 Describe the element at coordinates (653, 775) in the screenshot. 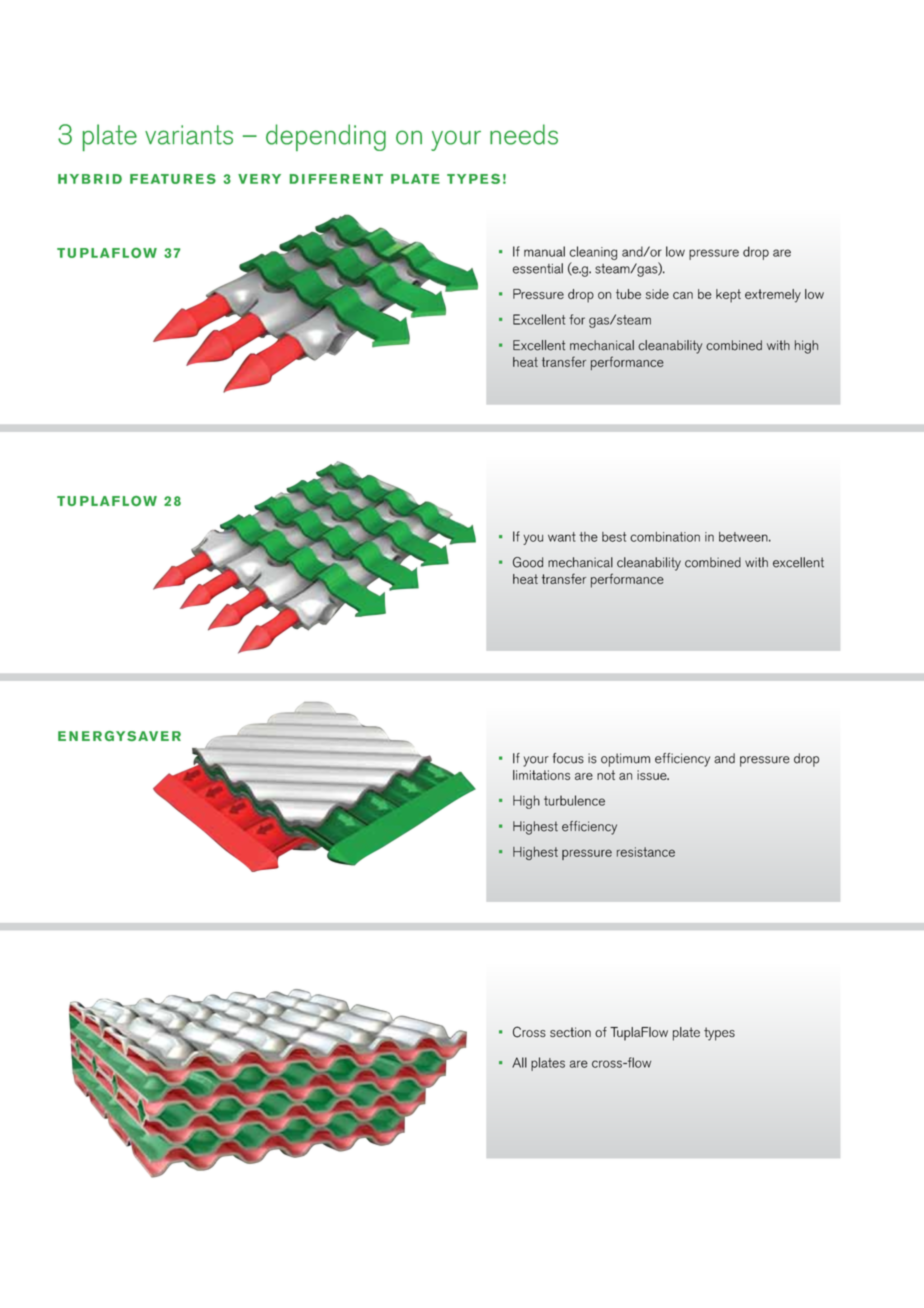

I see `issue` at that location.
